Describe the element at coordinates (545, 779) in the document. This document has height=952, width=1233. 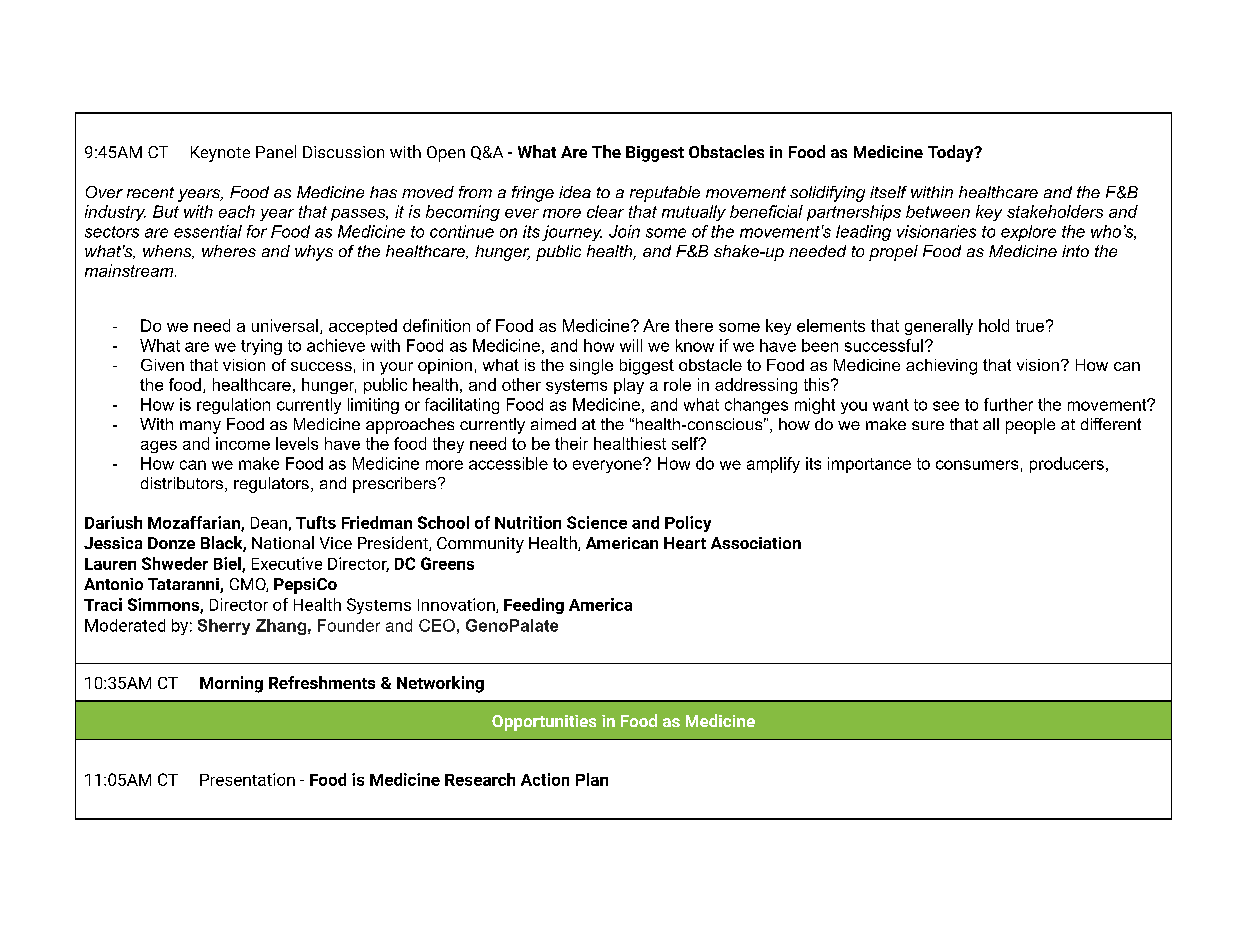
I see `Action` at that location.
